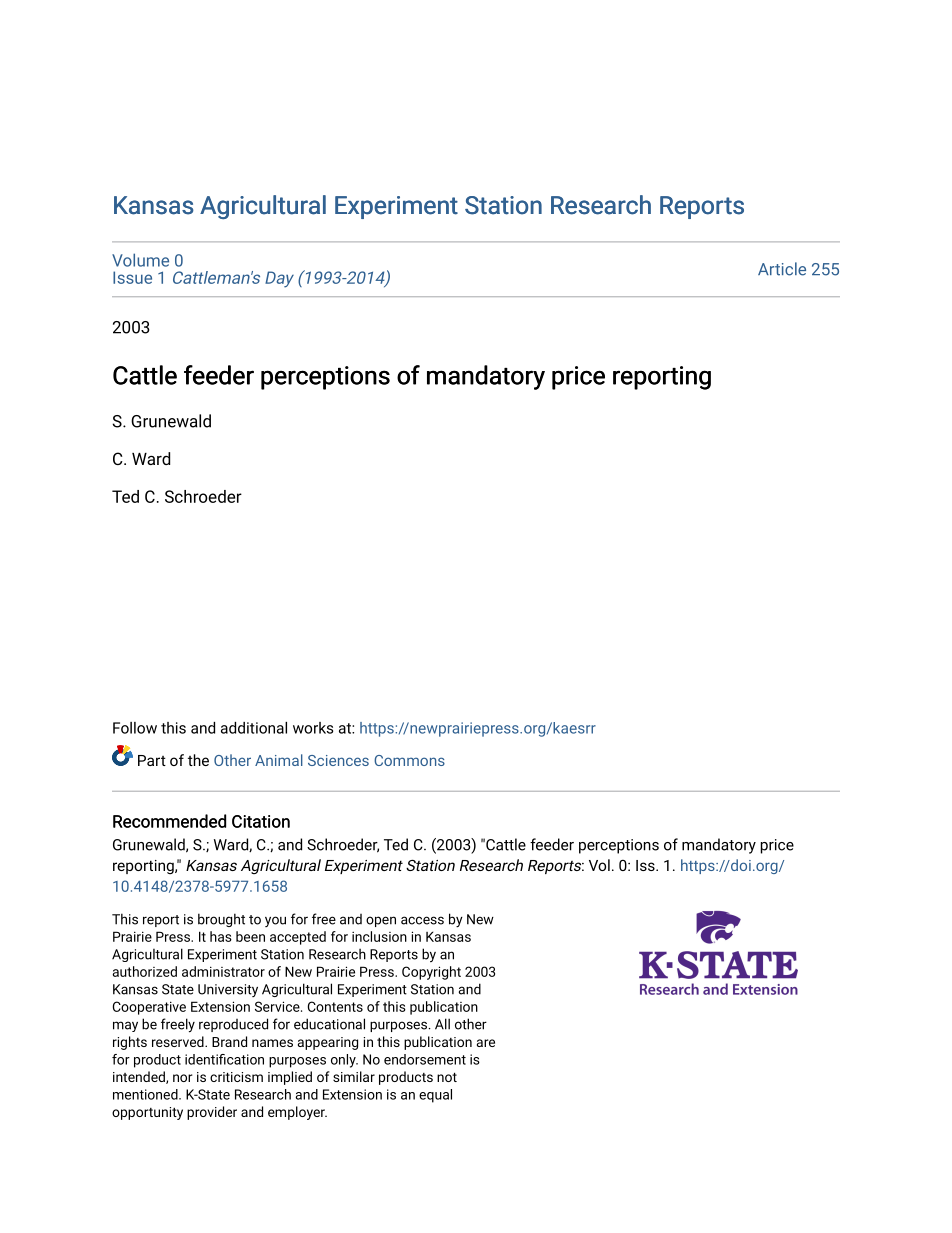 The height and width of the screenshot is (1233, 952). What do you see at coordinates (313, 728) in the screenshot?
I see `works` at bounding box center [313, 728].
